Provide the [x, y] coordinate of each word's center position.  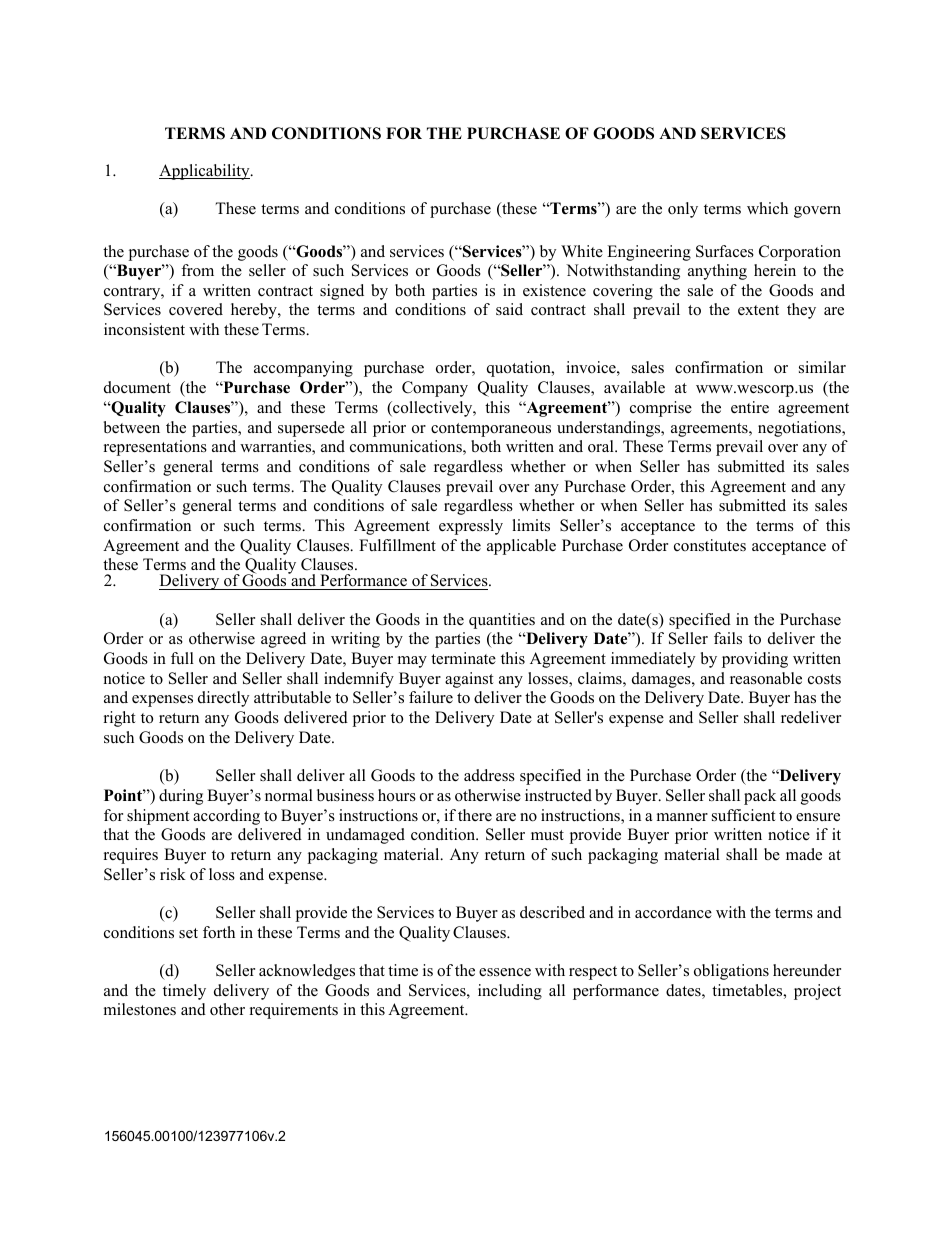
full [182, 658]
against [469, 680]
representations [155, 448]
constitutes [710, 545]
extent [758, 310]
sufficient [743, 815]
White [582, 251]
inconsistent [144, 329]
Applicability [205, 172]
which [767, 208]
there [475, 815]
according [226, 817]
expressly [471, 527]
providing [755, 660]
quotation [520, 369]
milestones [140, 1009]
